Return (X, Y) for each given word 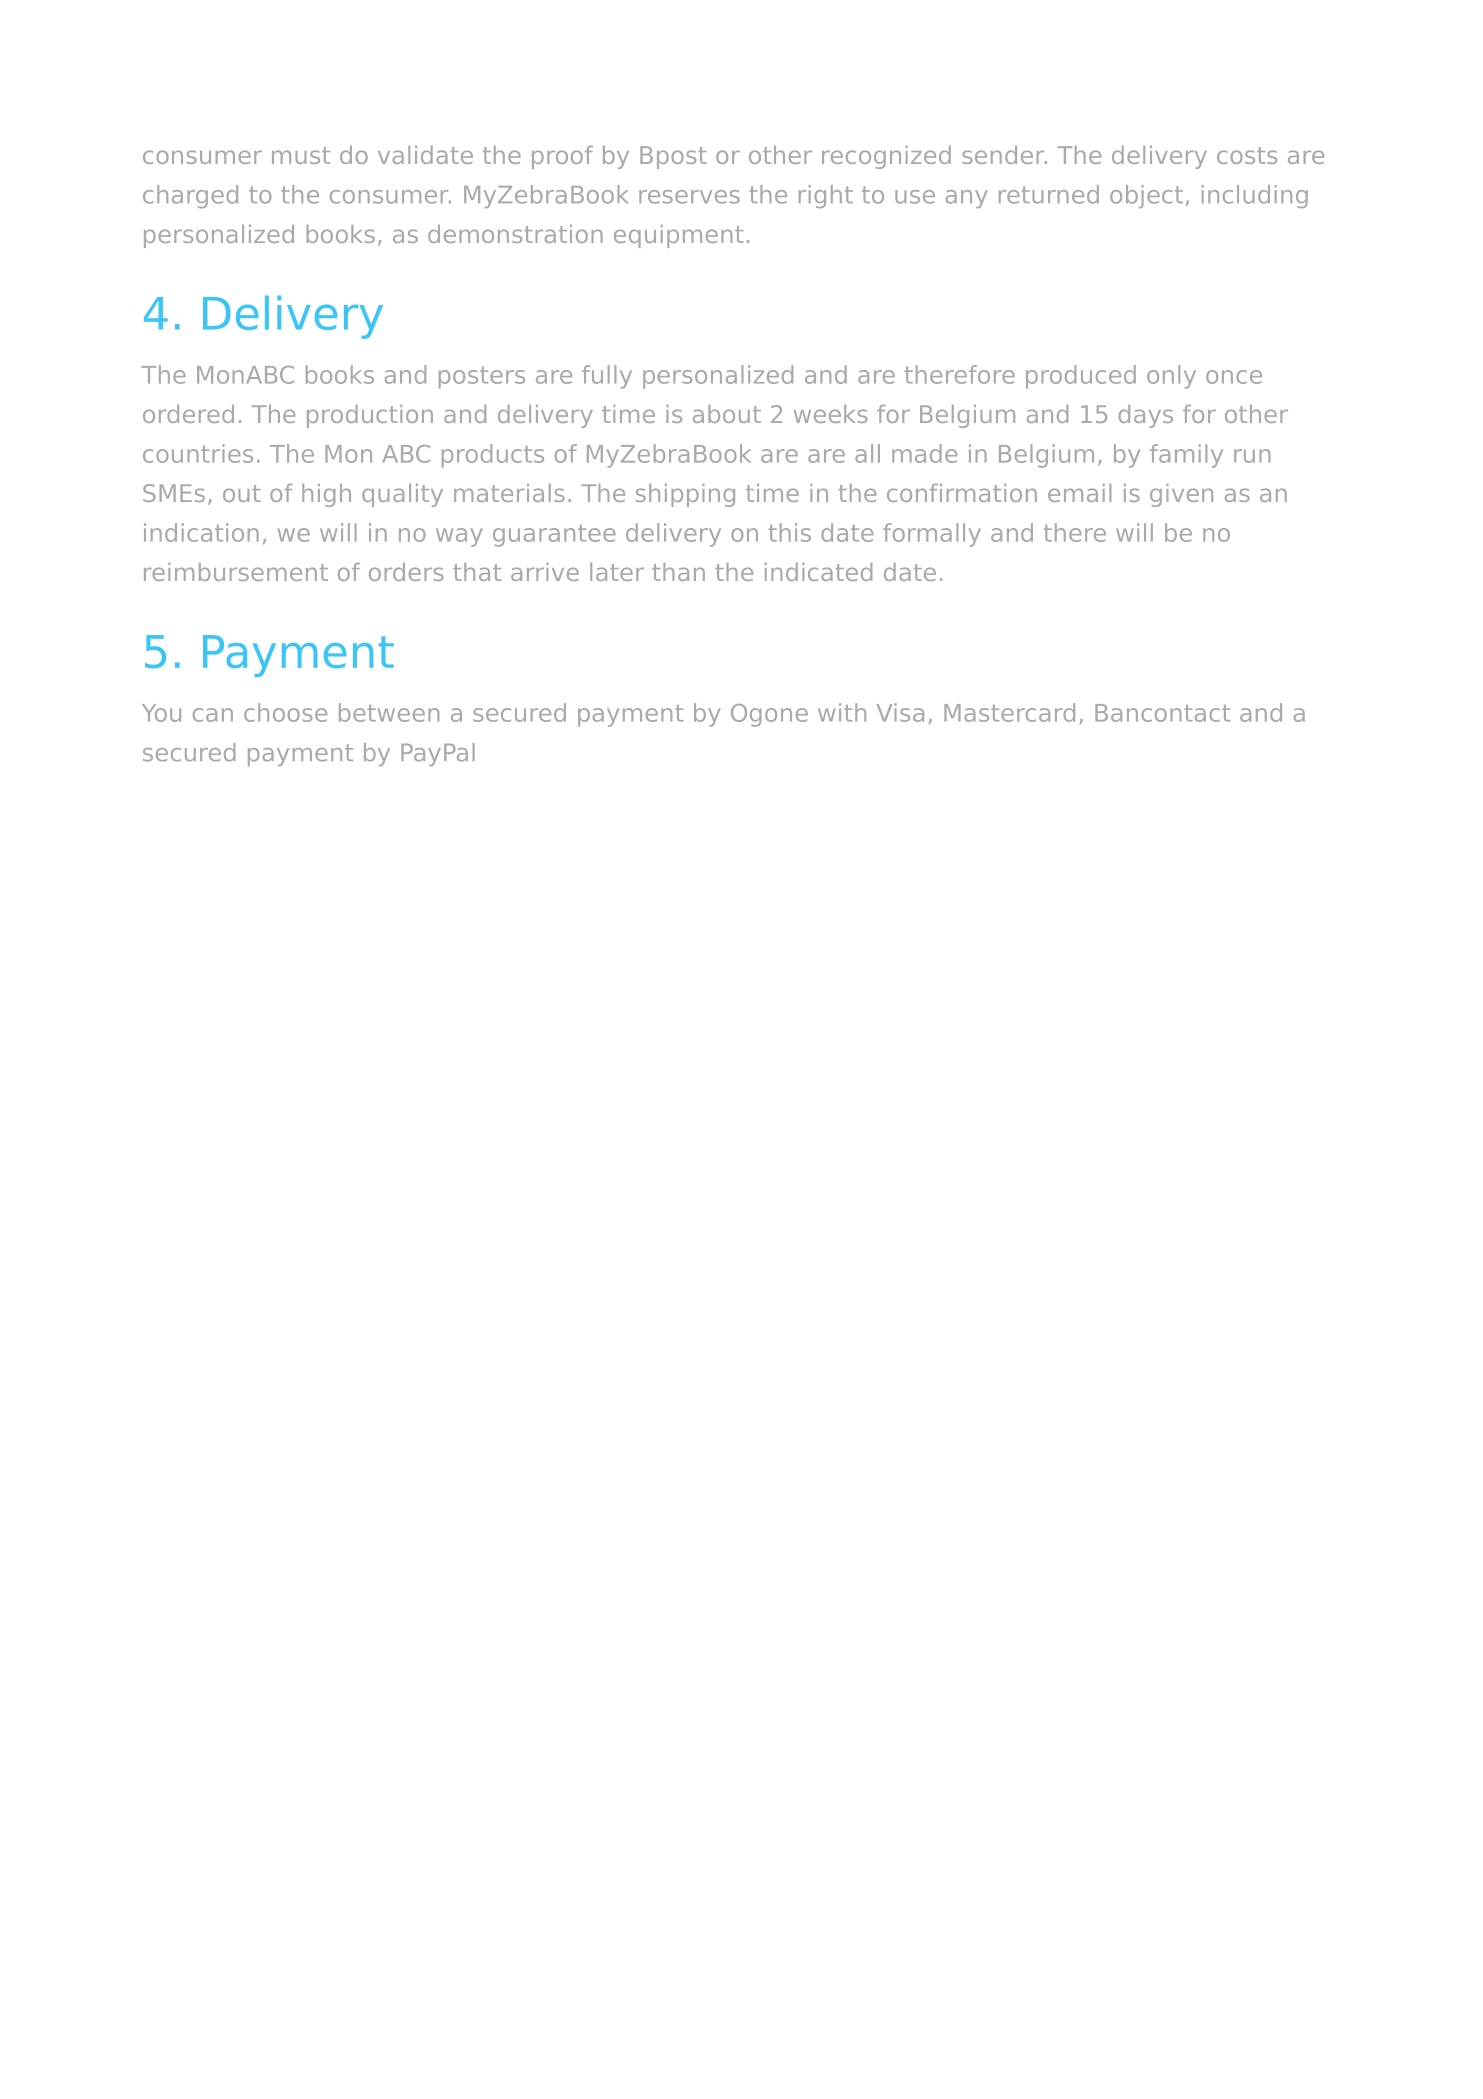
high (326, 495)
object (1146, 196)
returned (1049, 194)
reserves (689, 197)
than (678, 572)
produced (1081, 377)
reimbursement (236, 572)
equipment (678, 236)
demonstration (515, 234)
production (370, 416)
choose (285, 712)
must (301, 155)
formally (932, 535)
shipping (685, 495)
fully (607, 377)
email (1079, 493)
